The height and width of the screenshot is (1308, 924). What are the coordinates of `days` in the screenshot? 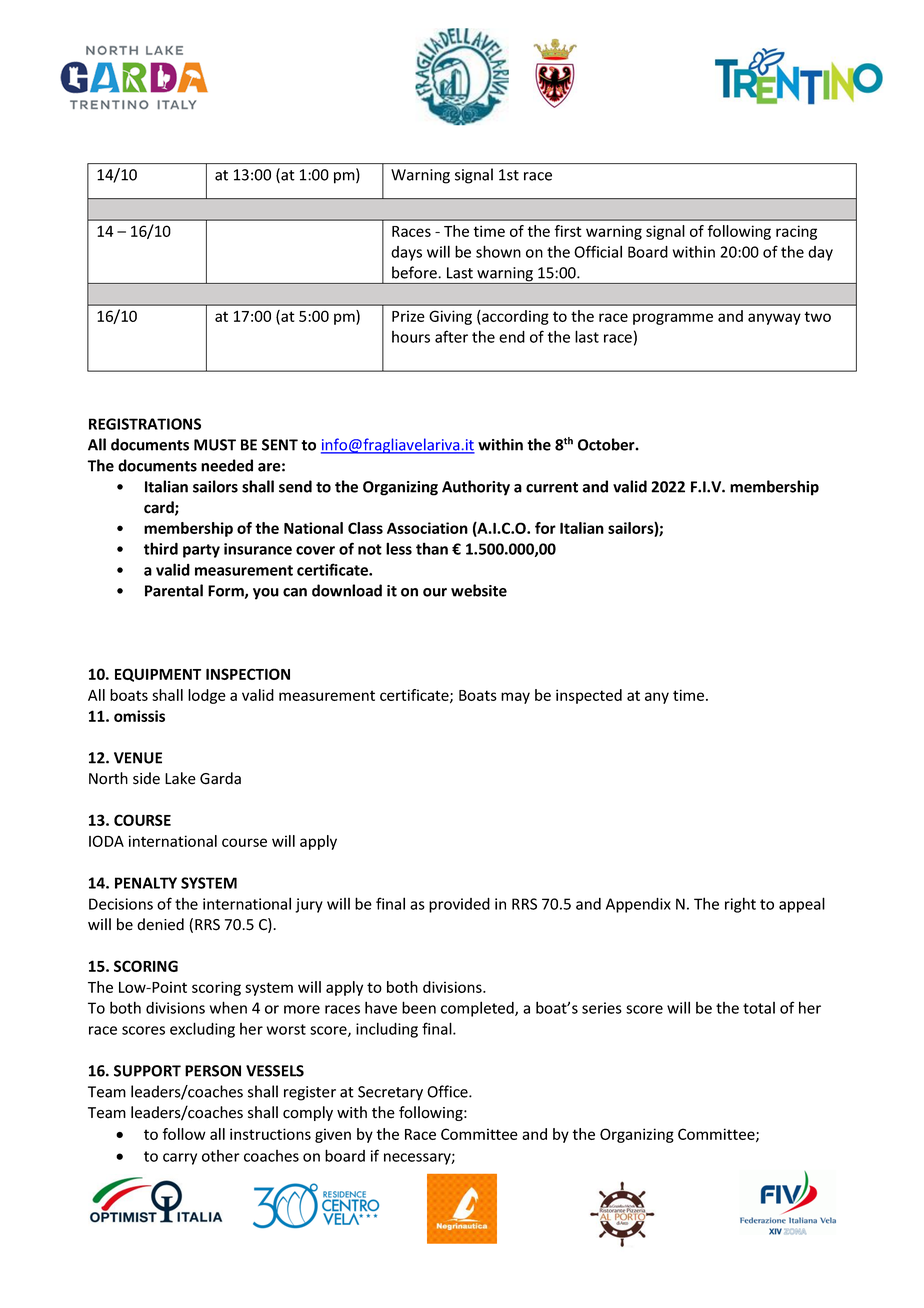 It's located at (406, 253).
